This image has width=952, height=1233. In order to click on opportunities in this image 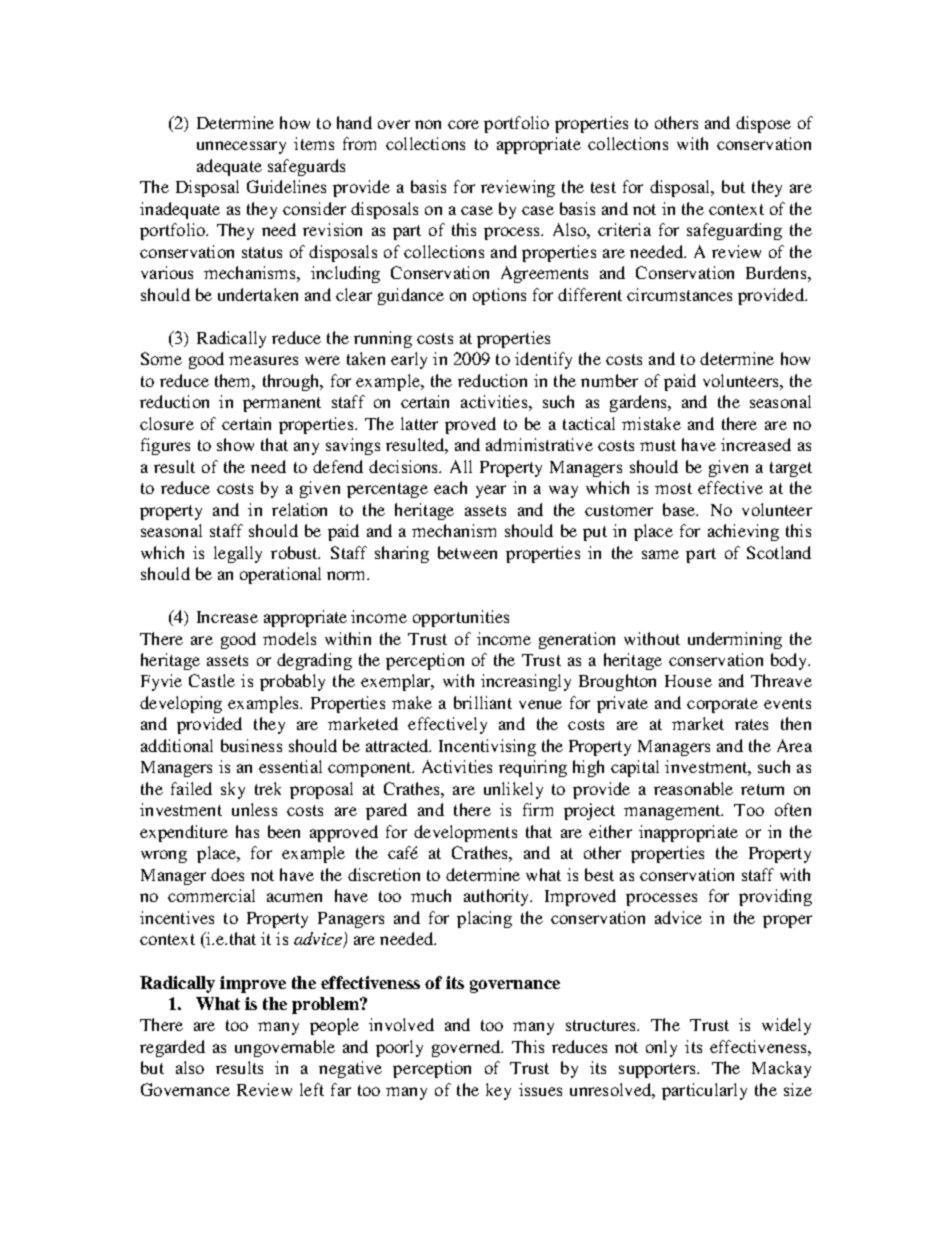, I will do `click(461, 618)`.
